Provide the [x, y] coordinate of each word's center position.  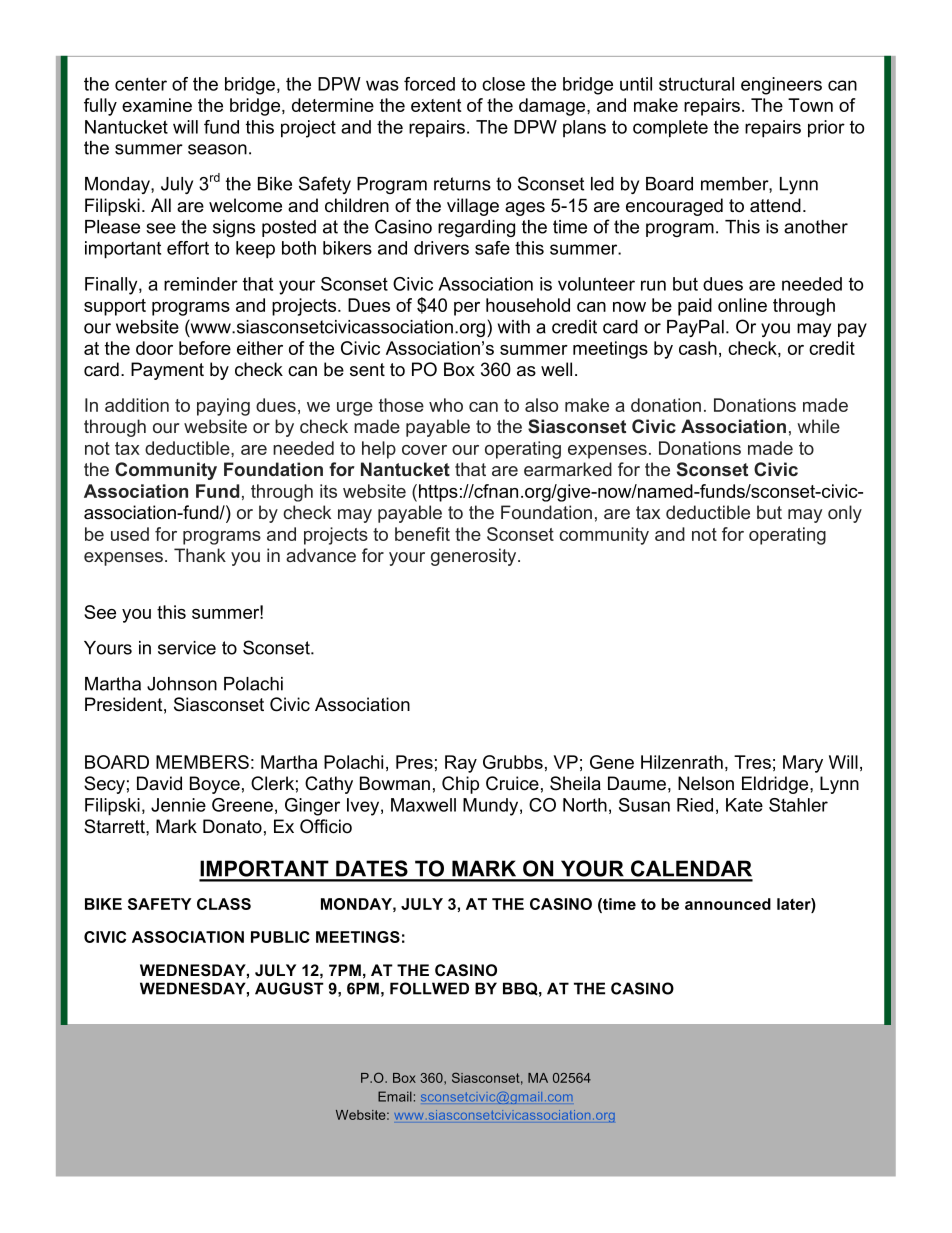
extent [436, 105]
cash [698, 348]
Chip [460, 785]
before [205, 348]
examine [157, 105]
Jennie [178, 805]
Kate [744, 805]
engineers [781, 86]
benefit [422, 534]
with [514, 327]
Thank [200, 555]
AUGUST [289, 988]
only [845, 514]
